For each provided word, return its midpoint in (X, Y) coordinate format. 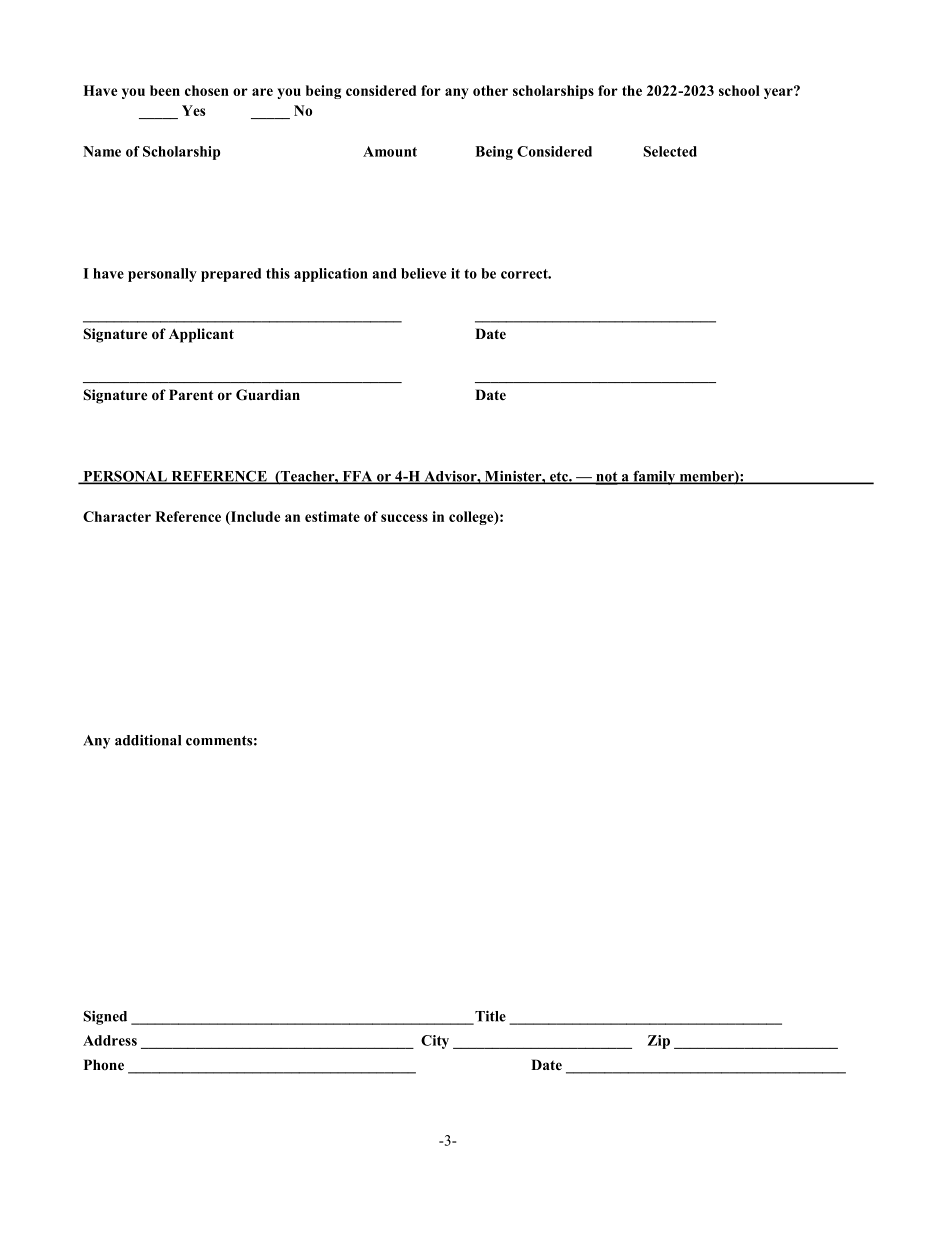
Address (110, 1040)
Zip (659, 1042)
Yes (194, 110)
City (435, 1042)
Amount (390, 151)
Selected (670, 151)
